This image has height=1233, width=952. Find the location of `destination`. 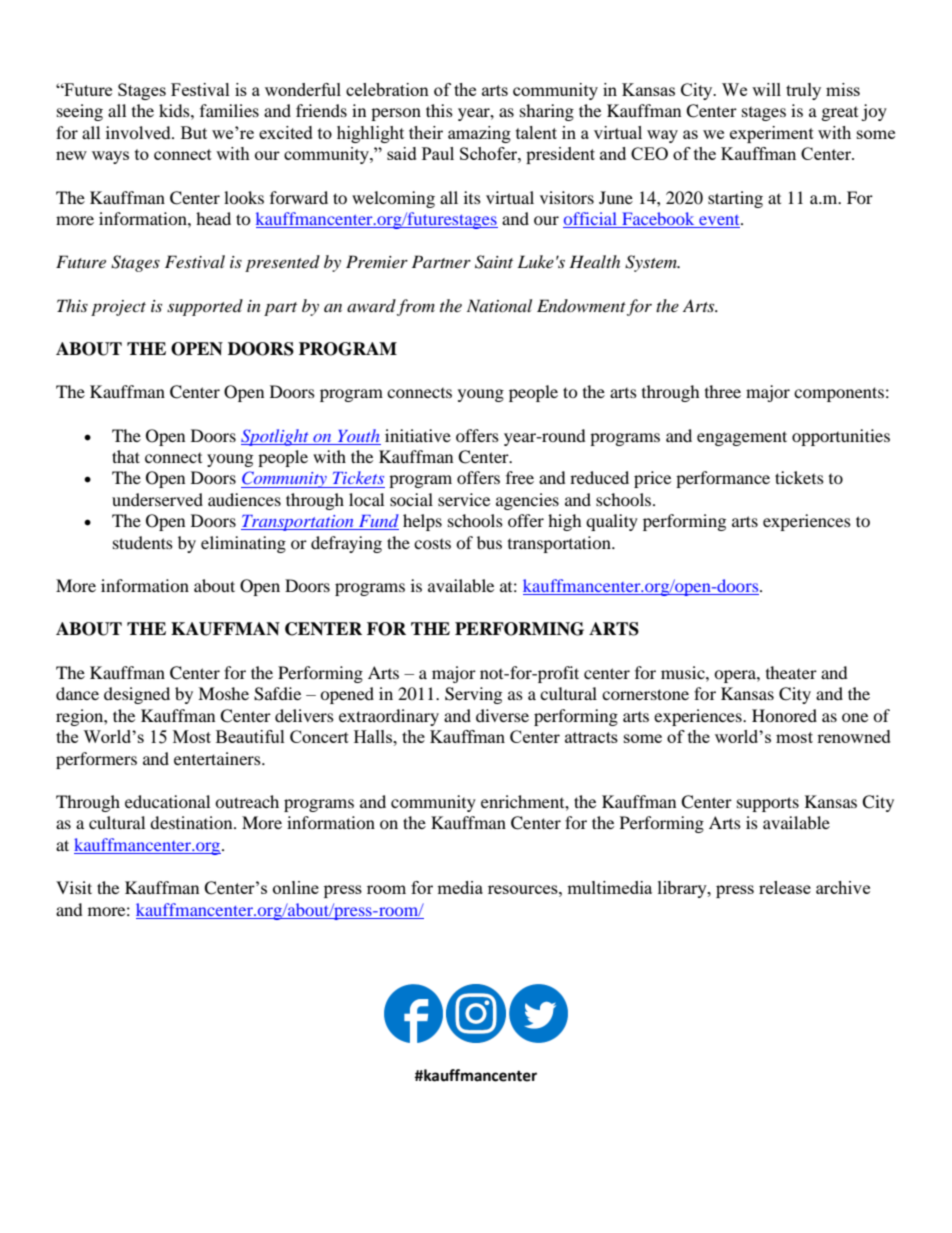

destination is located at coordinates (192, 822).
